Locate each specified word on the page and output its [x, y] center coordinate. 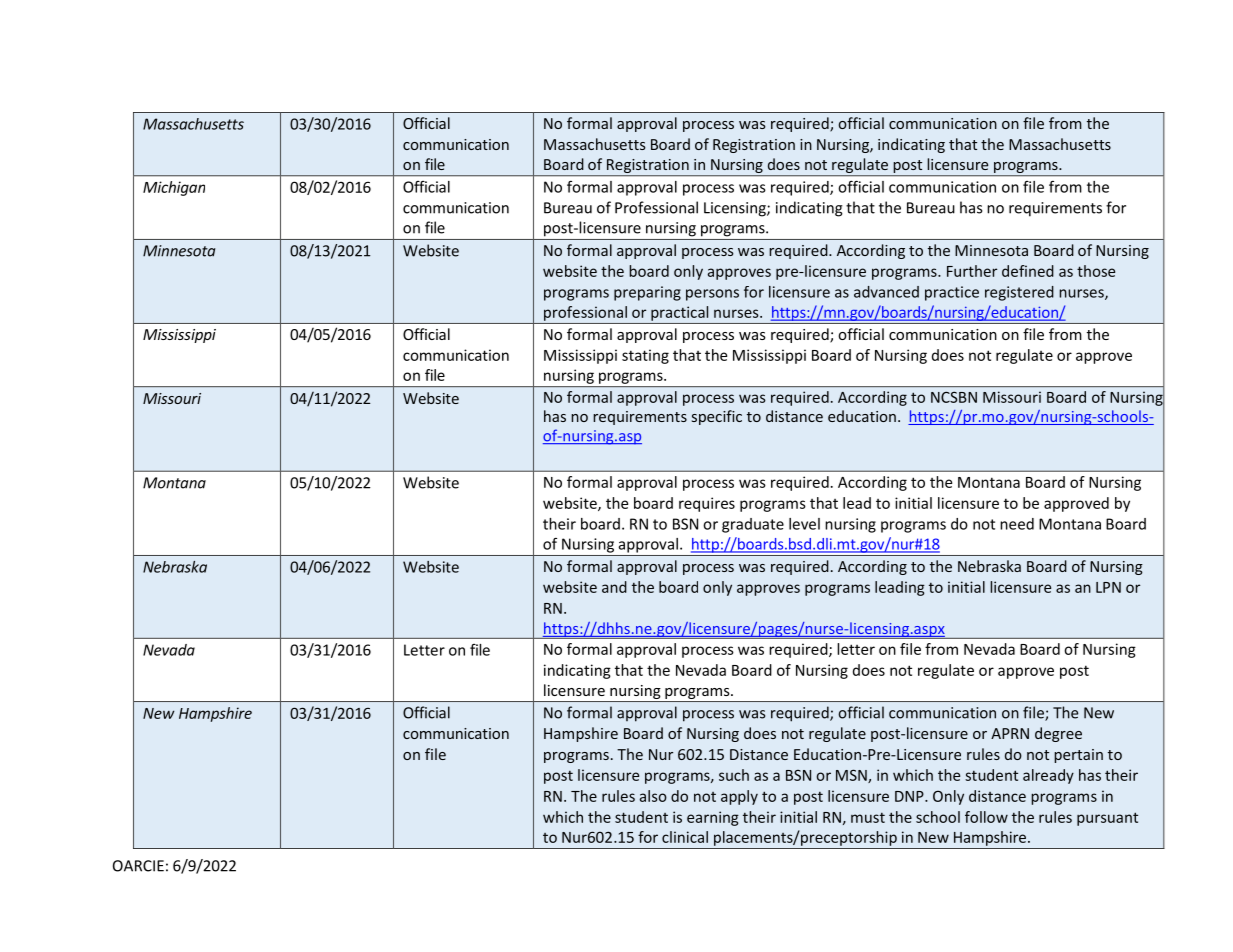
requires [707, 504]
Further [972, 271]
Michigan [174, 188]
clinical [685, 837]
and [614, 587]
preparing [647, 293]
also [653, 796]
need [1017, 524]
